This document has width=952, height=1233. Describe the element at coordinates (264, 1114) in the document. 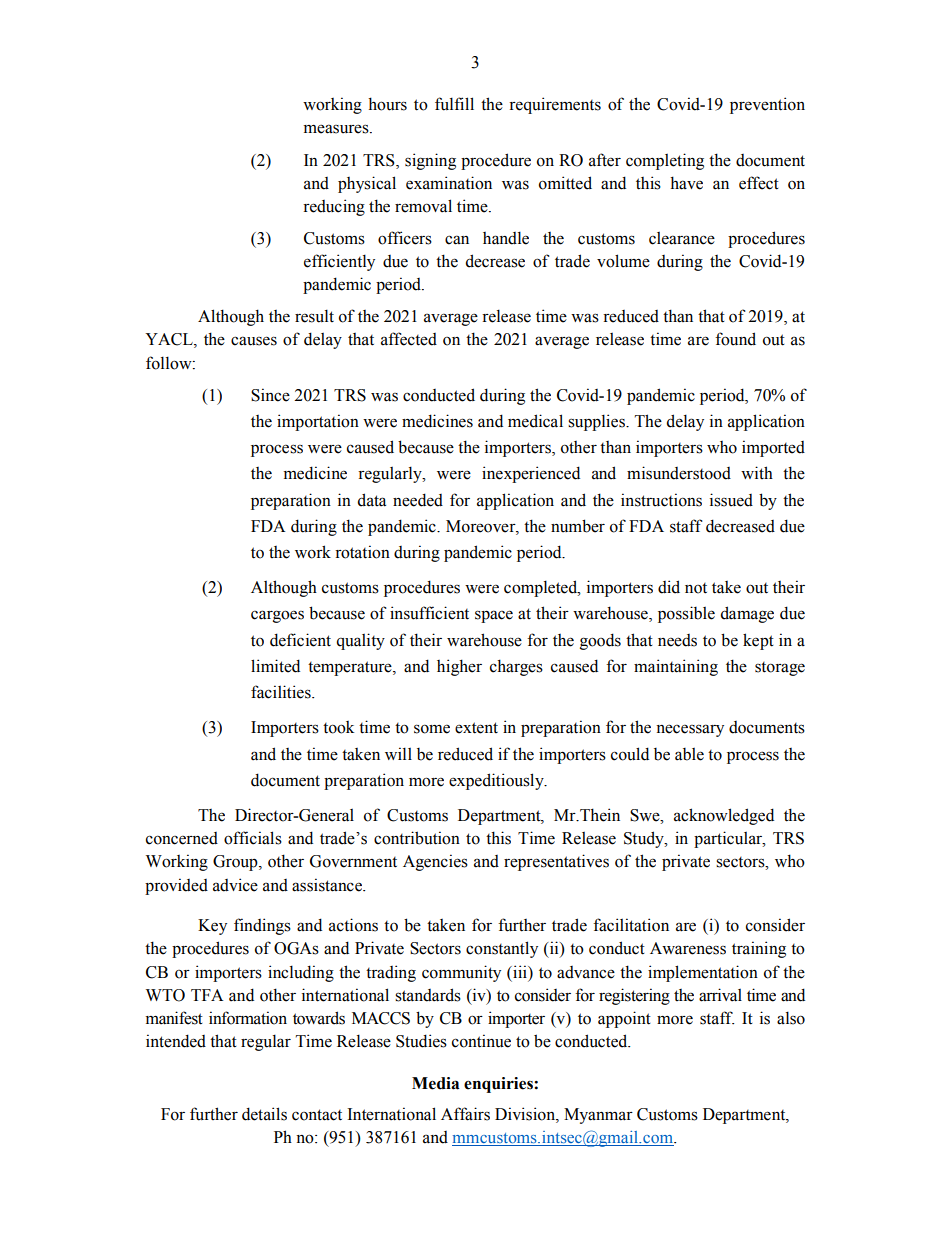

I see `details` at that location.
